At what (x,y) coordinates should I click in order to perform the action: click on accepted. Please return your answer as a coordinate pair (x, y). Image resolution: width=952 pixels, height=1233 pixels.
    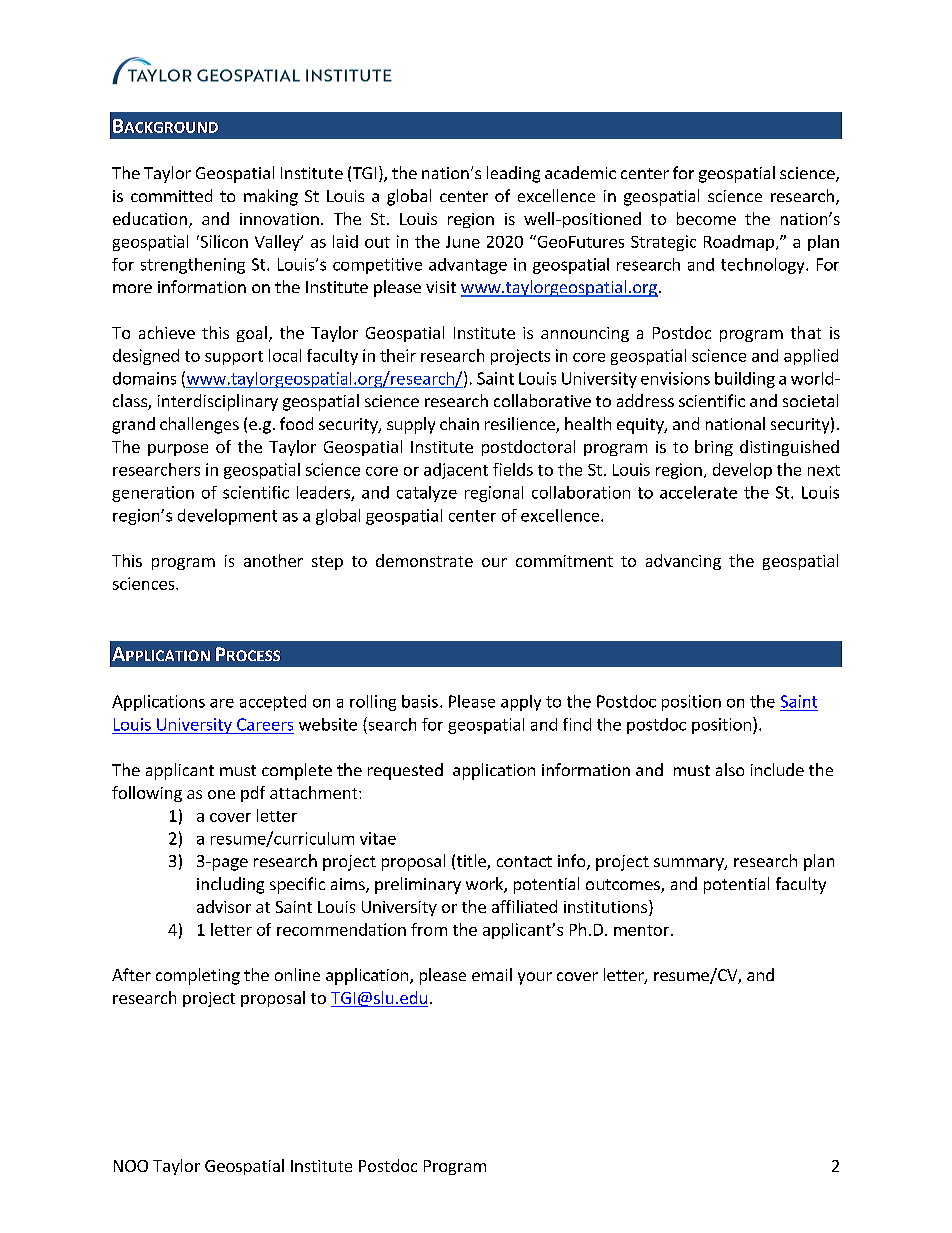
    Looking at the image, I should click on (273, 703).
